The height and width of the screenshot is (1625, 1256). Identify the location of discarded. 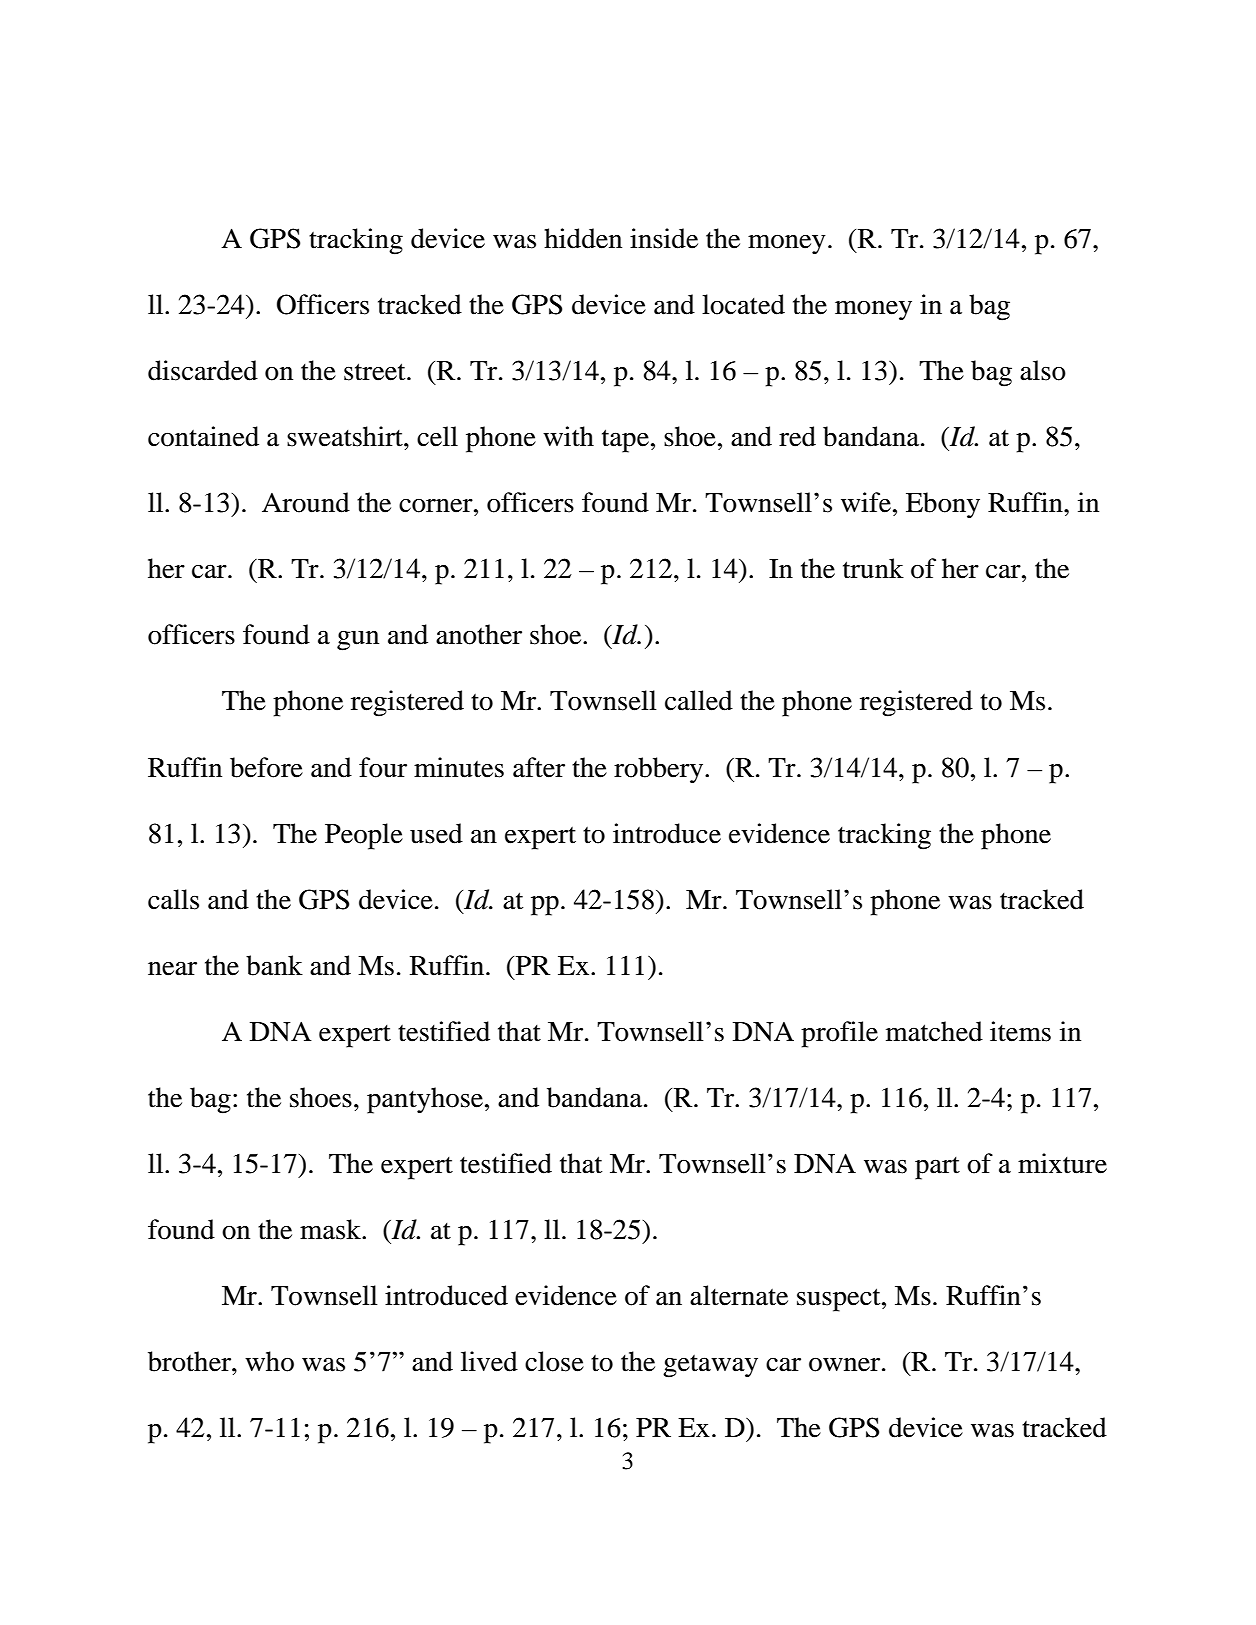
(203, 370).
